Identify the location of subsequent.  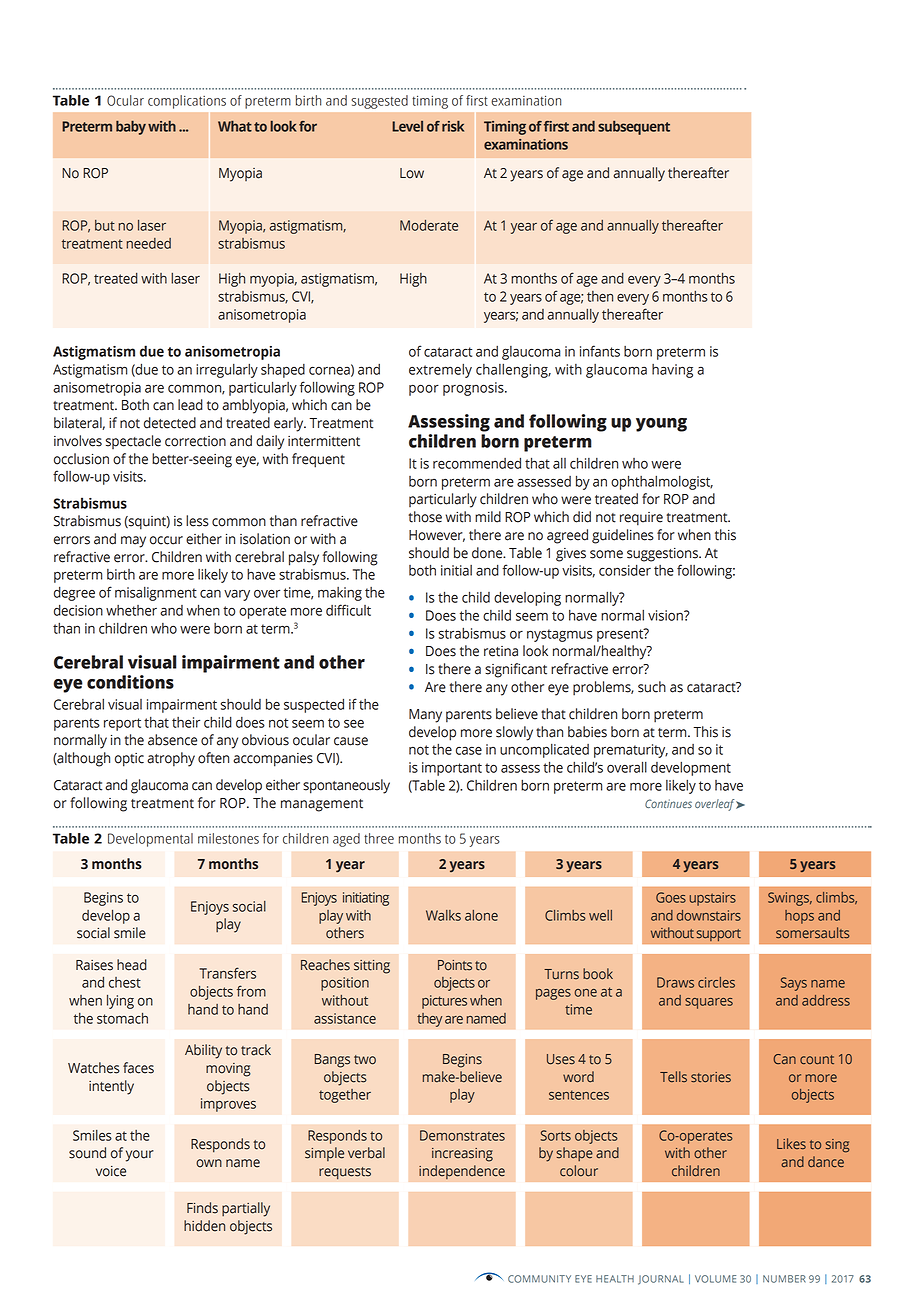
(634, 128).
